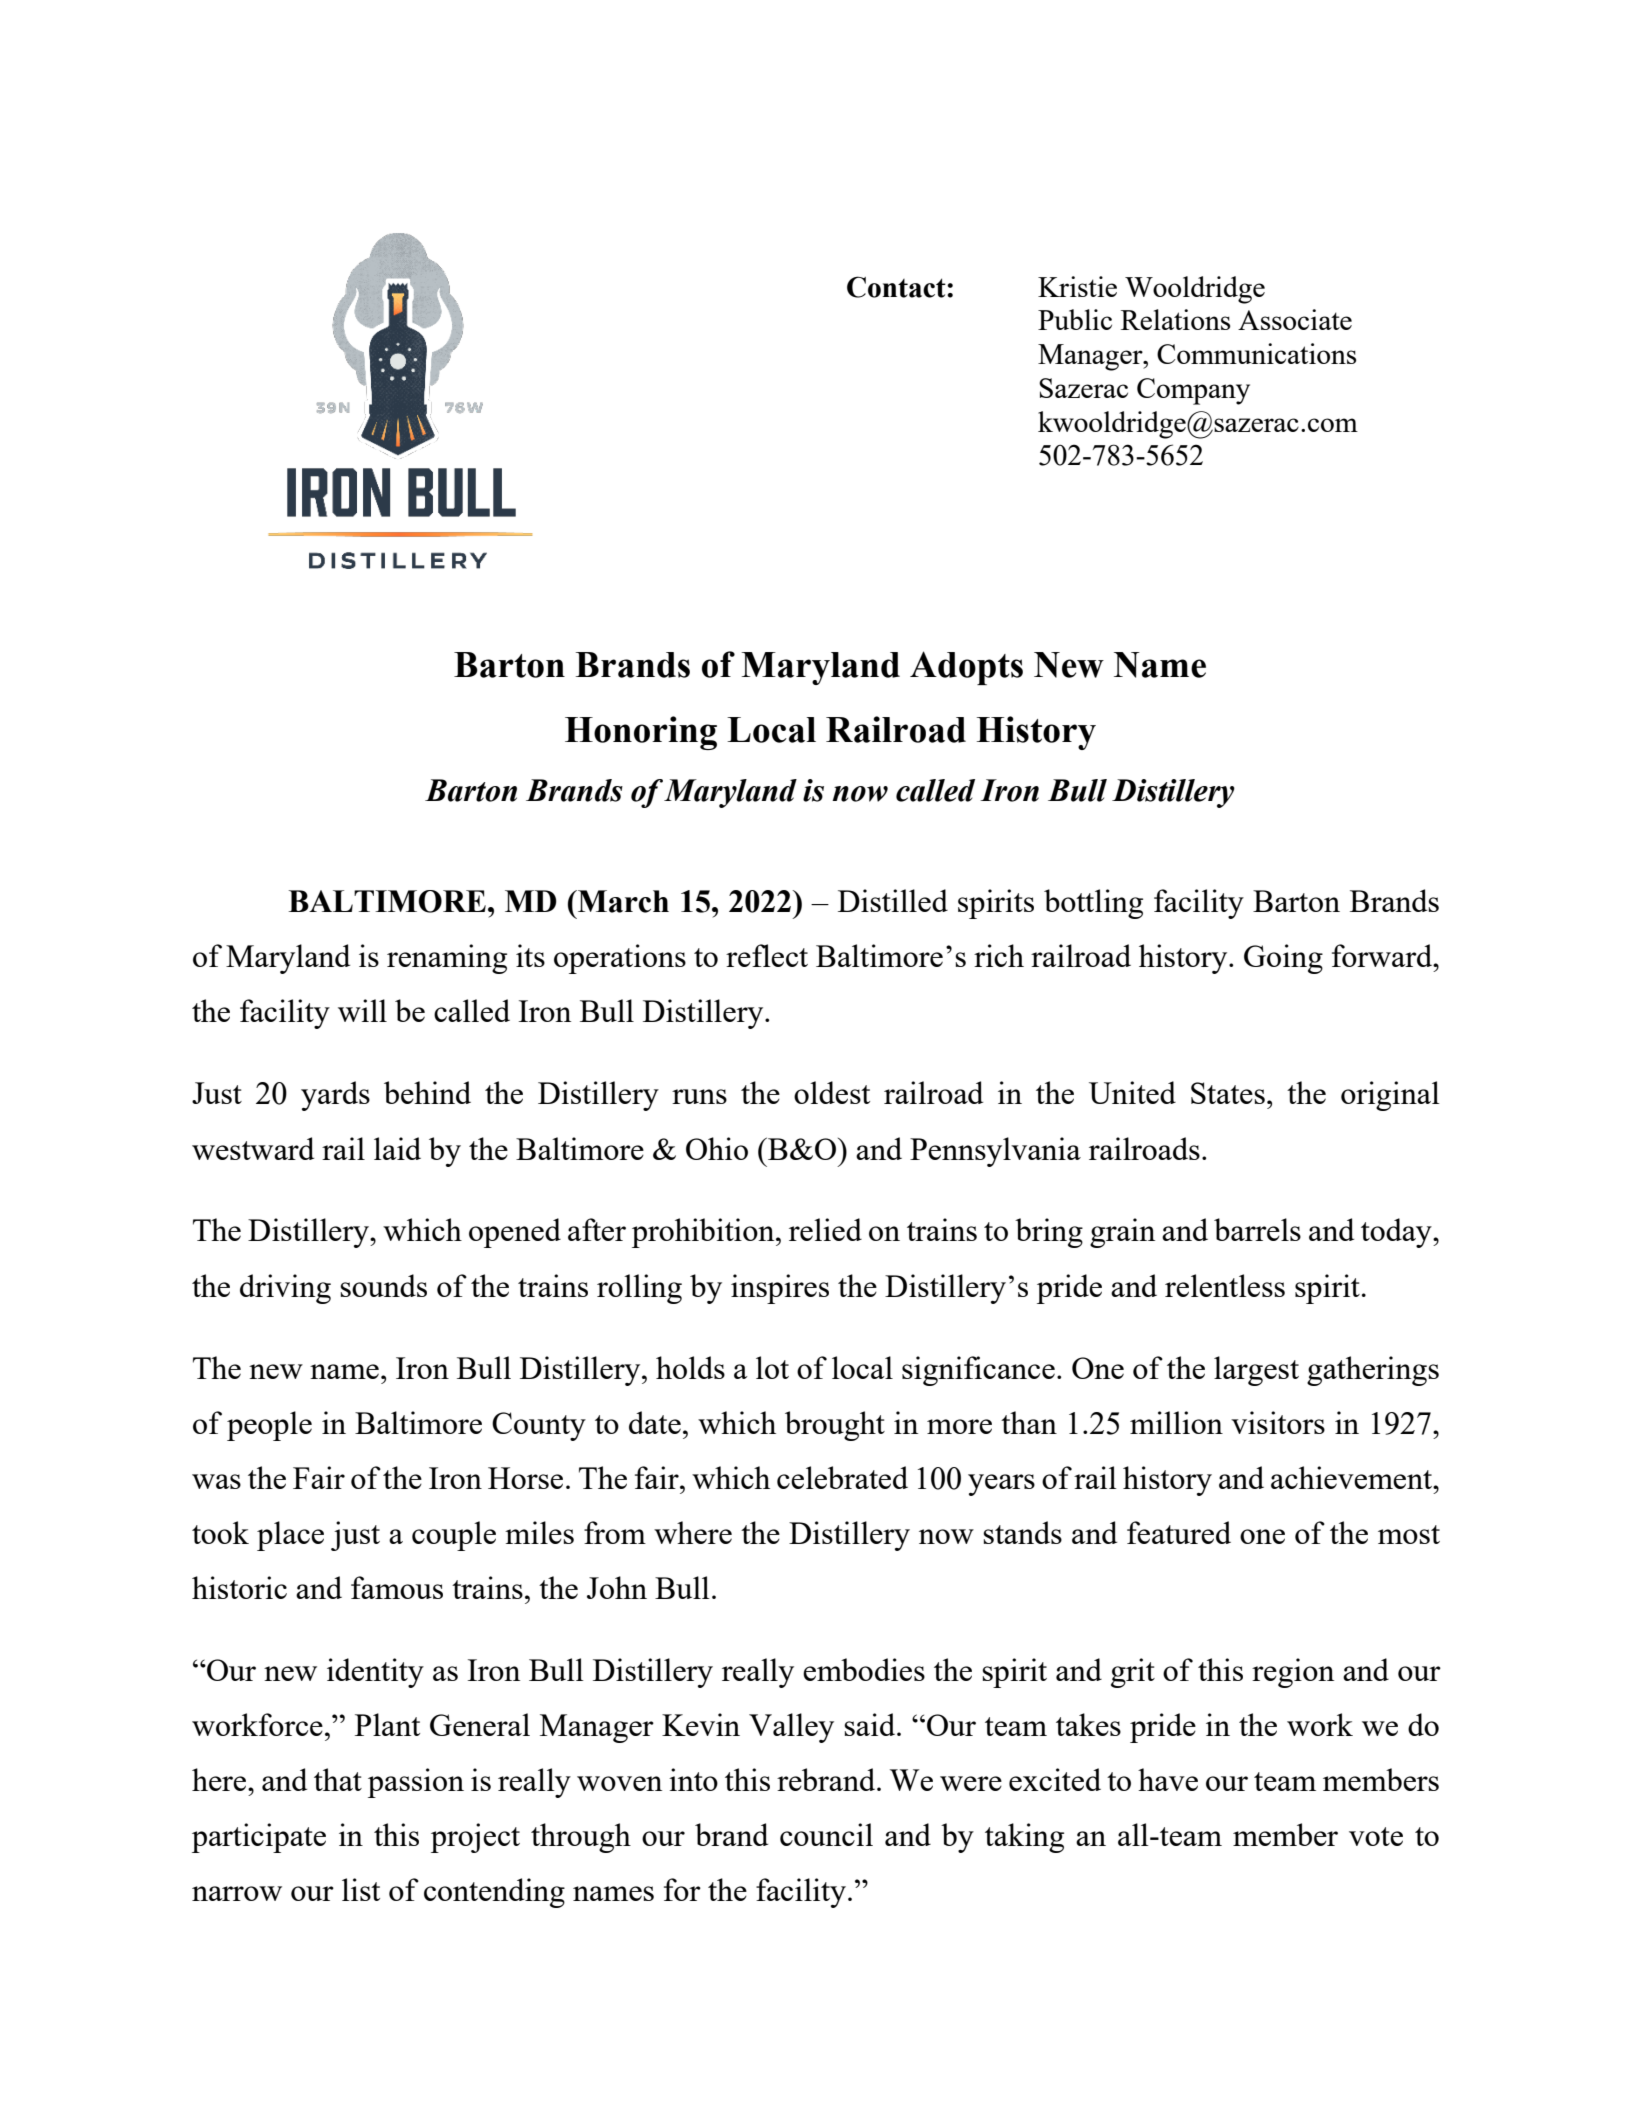 The height and width of the document is (2112, 1632). Describe the element at coordinates (1256, 353) in the document. I see `Communications` at that location.
